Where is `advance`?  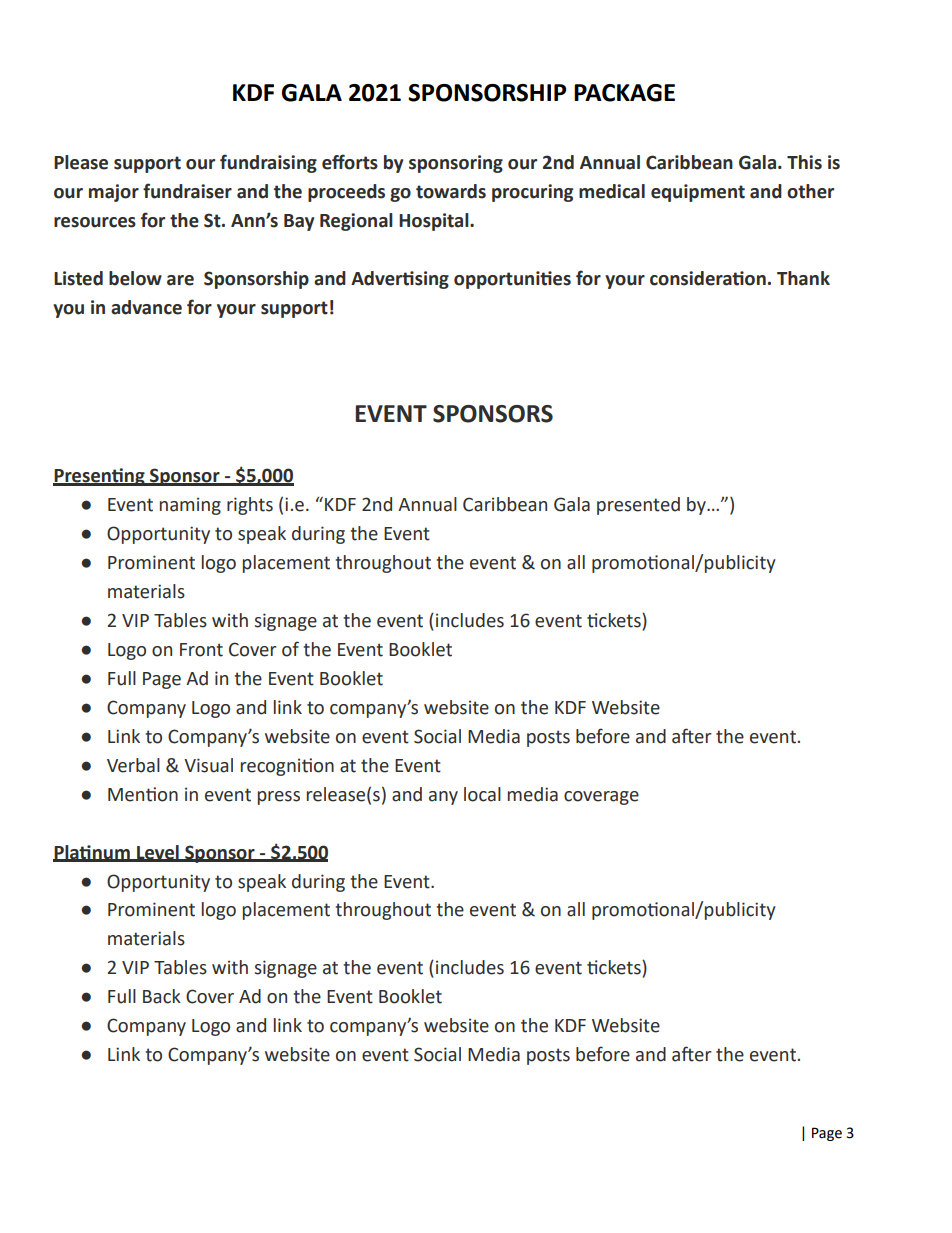
advance is located at coordinates (146, 307).
